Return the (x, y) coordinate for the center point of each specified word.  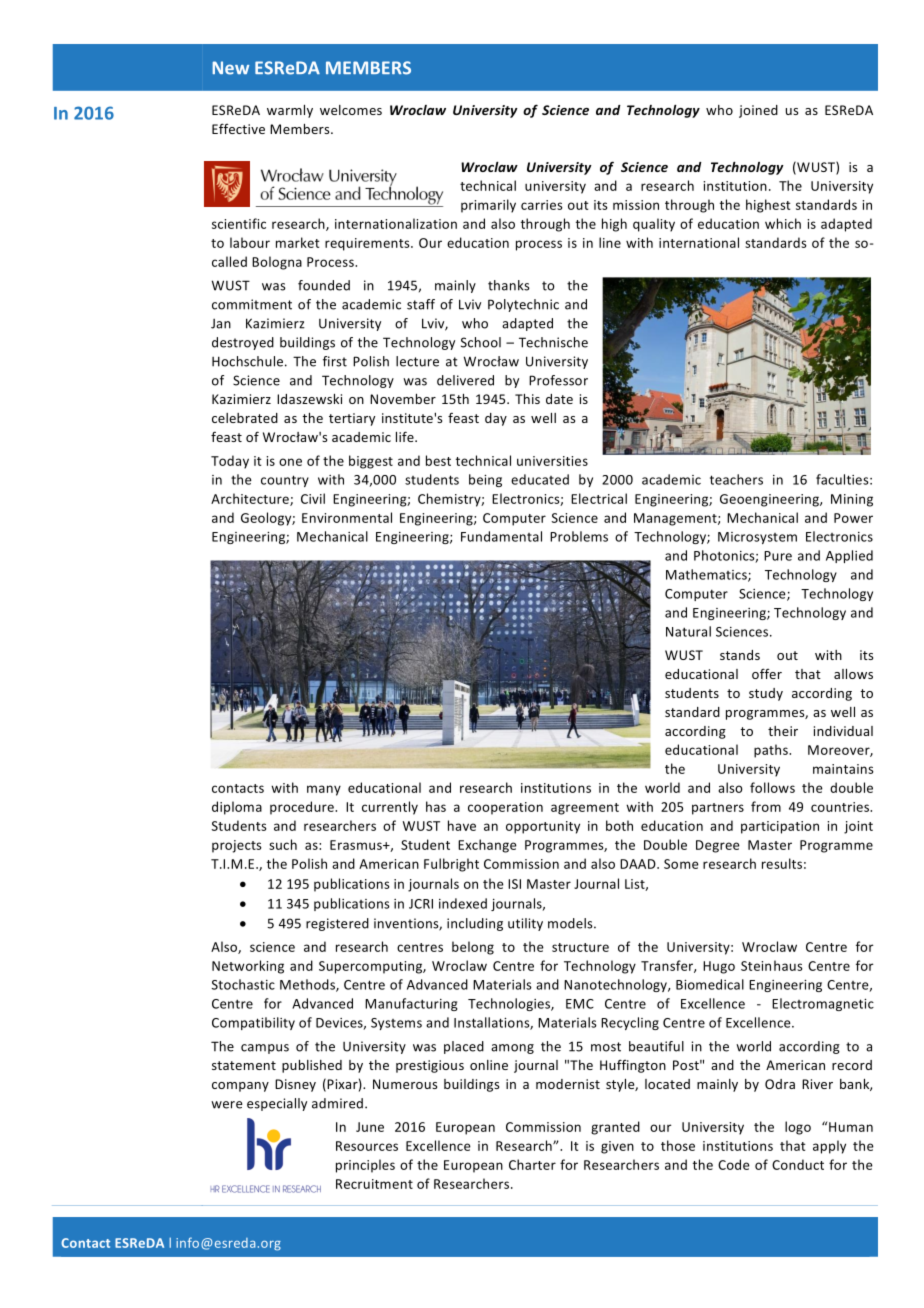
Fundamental (501, 536)
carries (542, 205)
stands (740, 655)
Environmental (347, 517)
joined (758, 111)
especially (277, 1104)
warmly (290, 111)
